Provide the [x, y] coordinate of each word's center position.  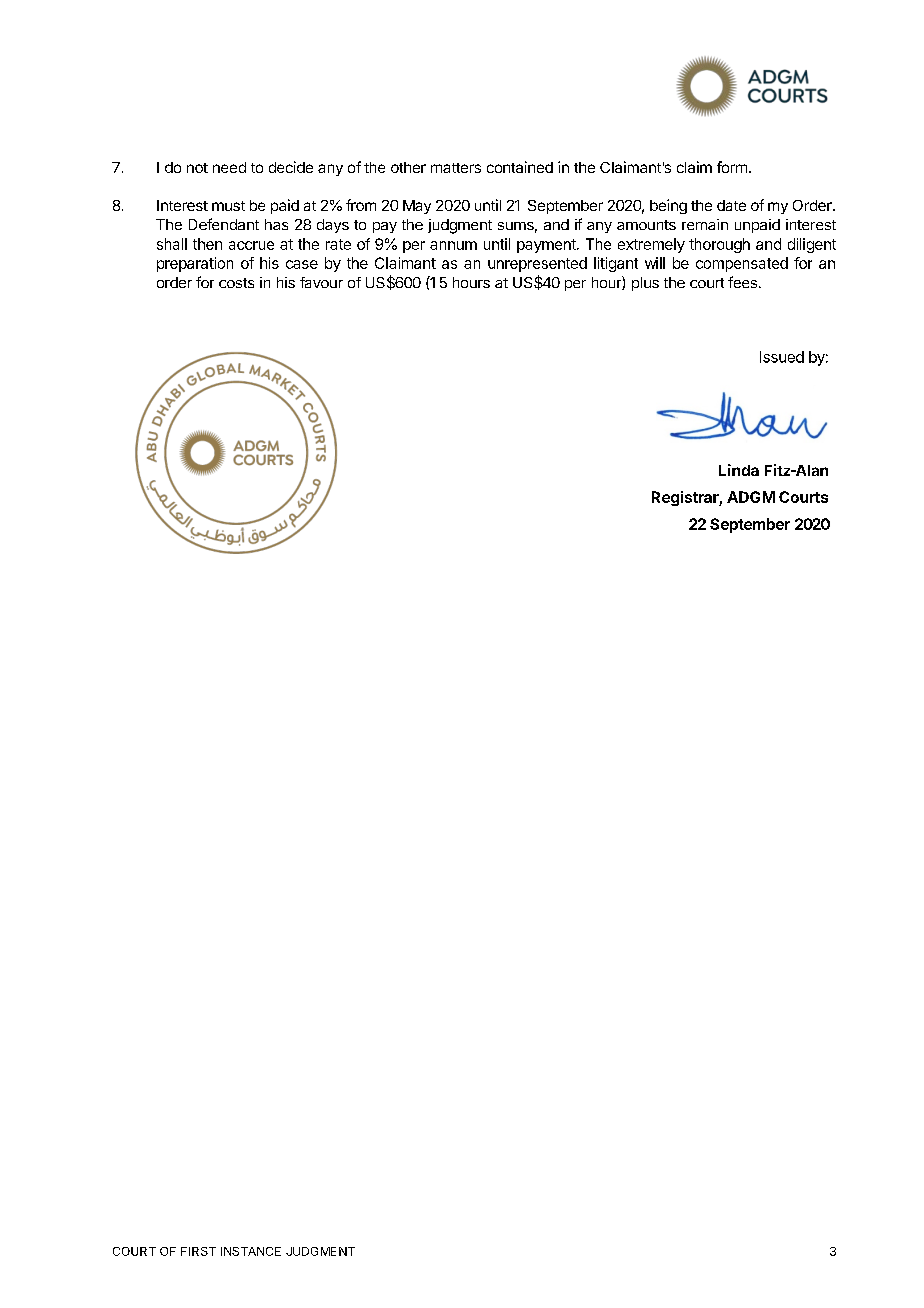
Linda [739, 470]
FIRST [198, 1251]
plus [645, 284]
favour [321, 282]
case [302, 264]
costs [236, 283]
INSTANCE [251, 1251]
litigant [616, 264]
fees [742, 282]
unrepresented [537, 264]
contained [520, 167]
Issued [782, 357]
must [228, 206]
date [731, 205]
